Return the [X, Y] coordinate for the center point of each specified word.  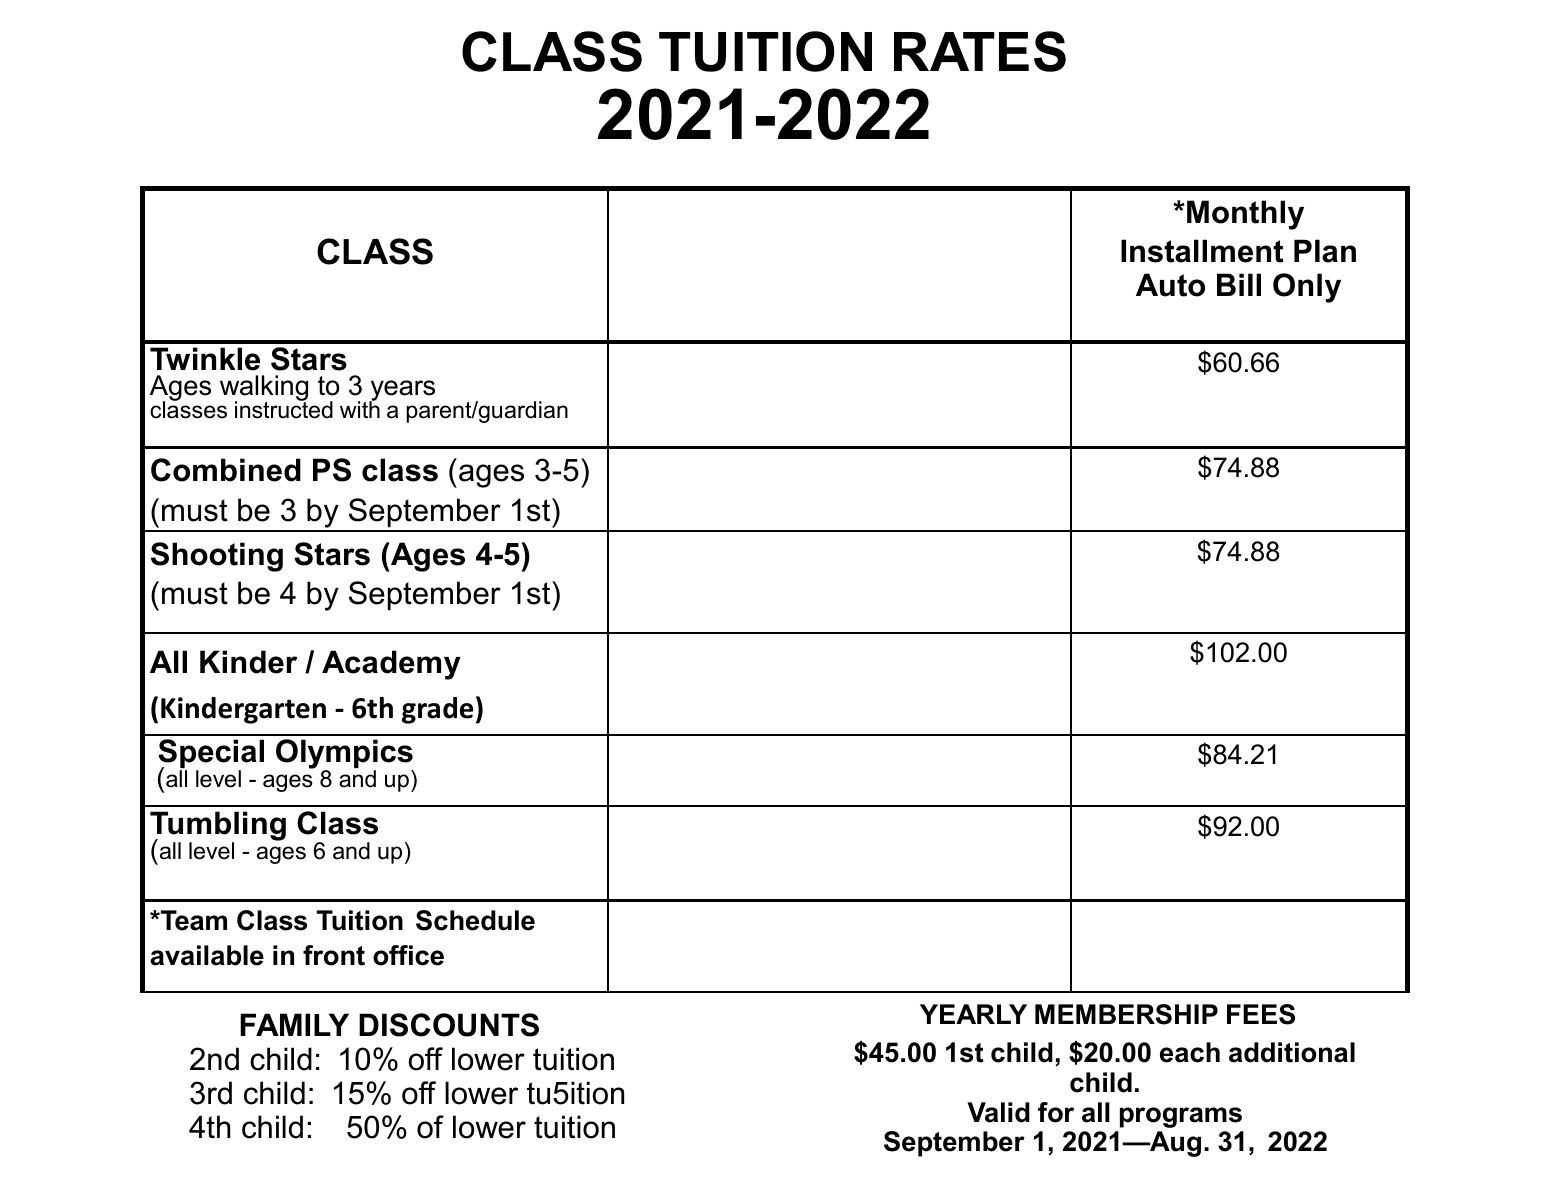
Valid [998, 1112]
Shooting [217, 557]
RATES [980, 51]
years [402, 392]
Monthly [1245, 215]
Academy [391, 665]
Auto [1170, 285]
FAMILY [294, 1024]
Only [1307, 288]
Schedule [475, 920]
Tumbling [218, 827]
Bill [1239, 284]
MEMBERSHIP [1126, 1014]
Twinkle [205, 359]
